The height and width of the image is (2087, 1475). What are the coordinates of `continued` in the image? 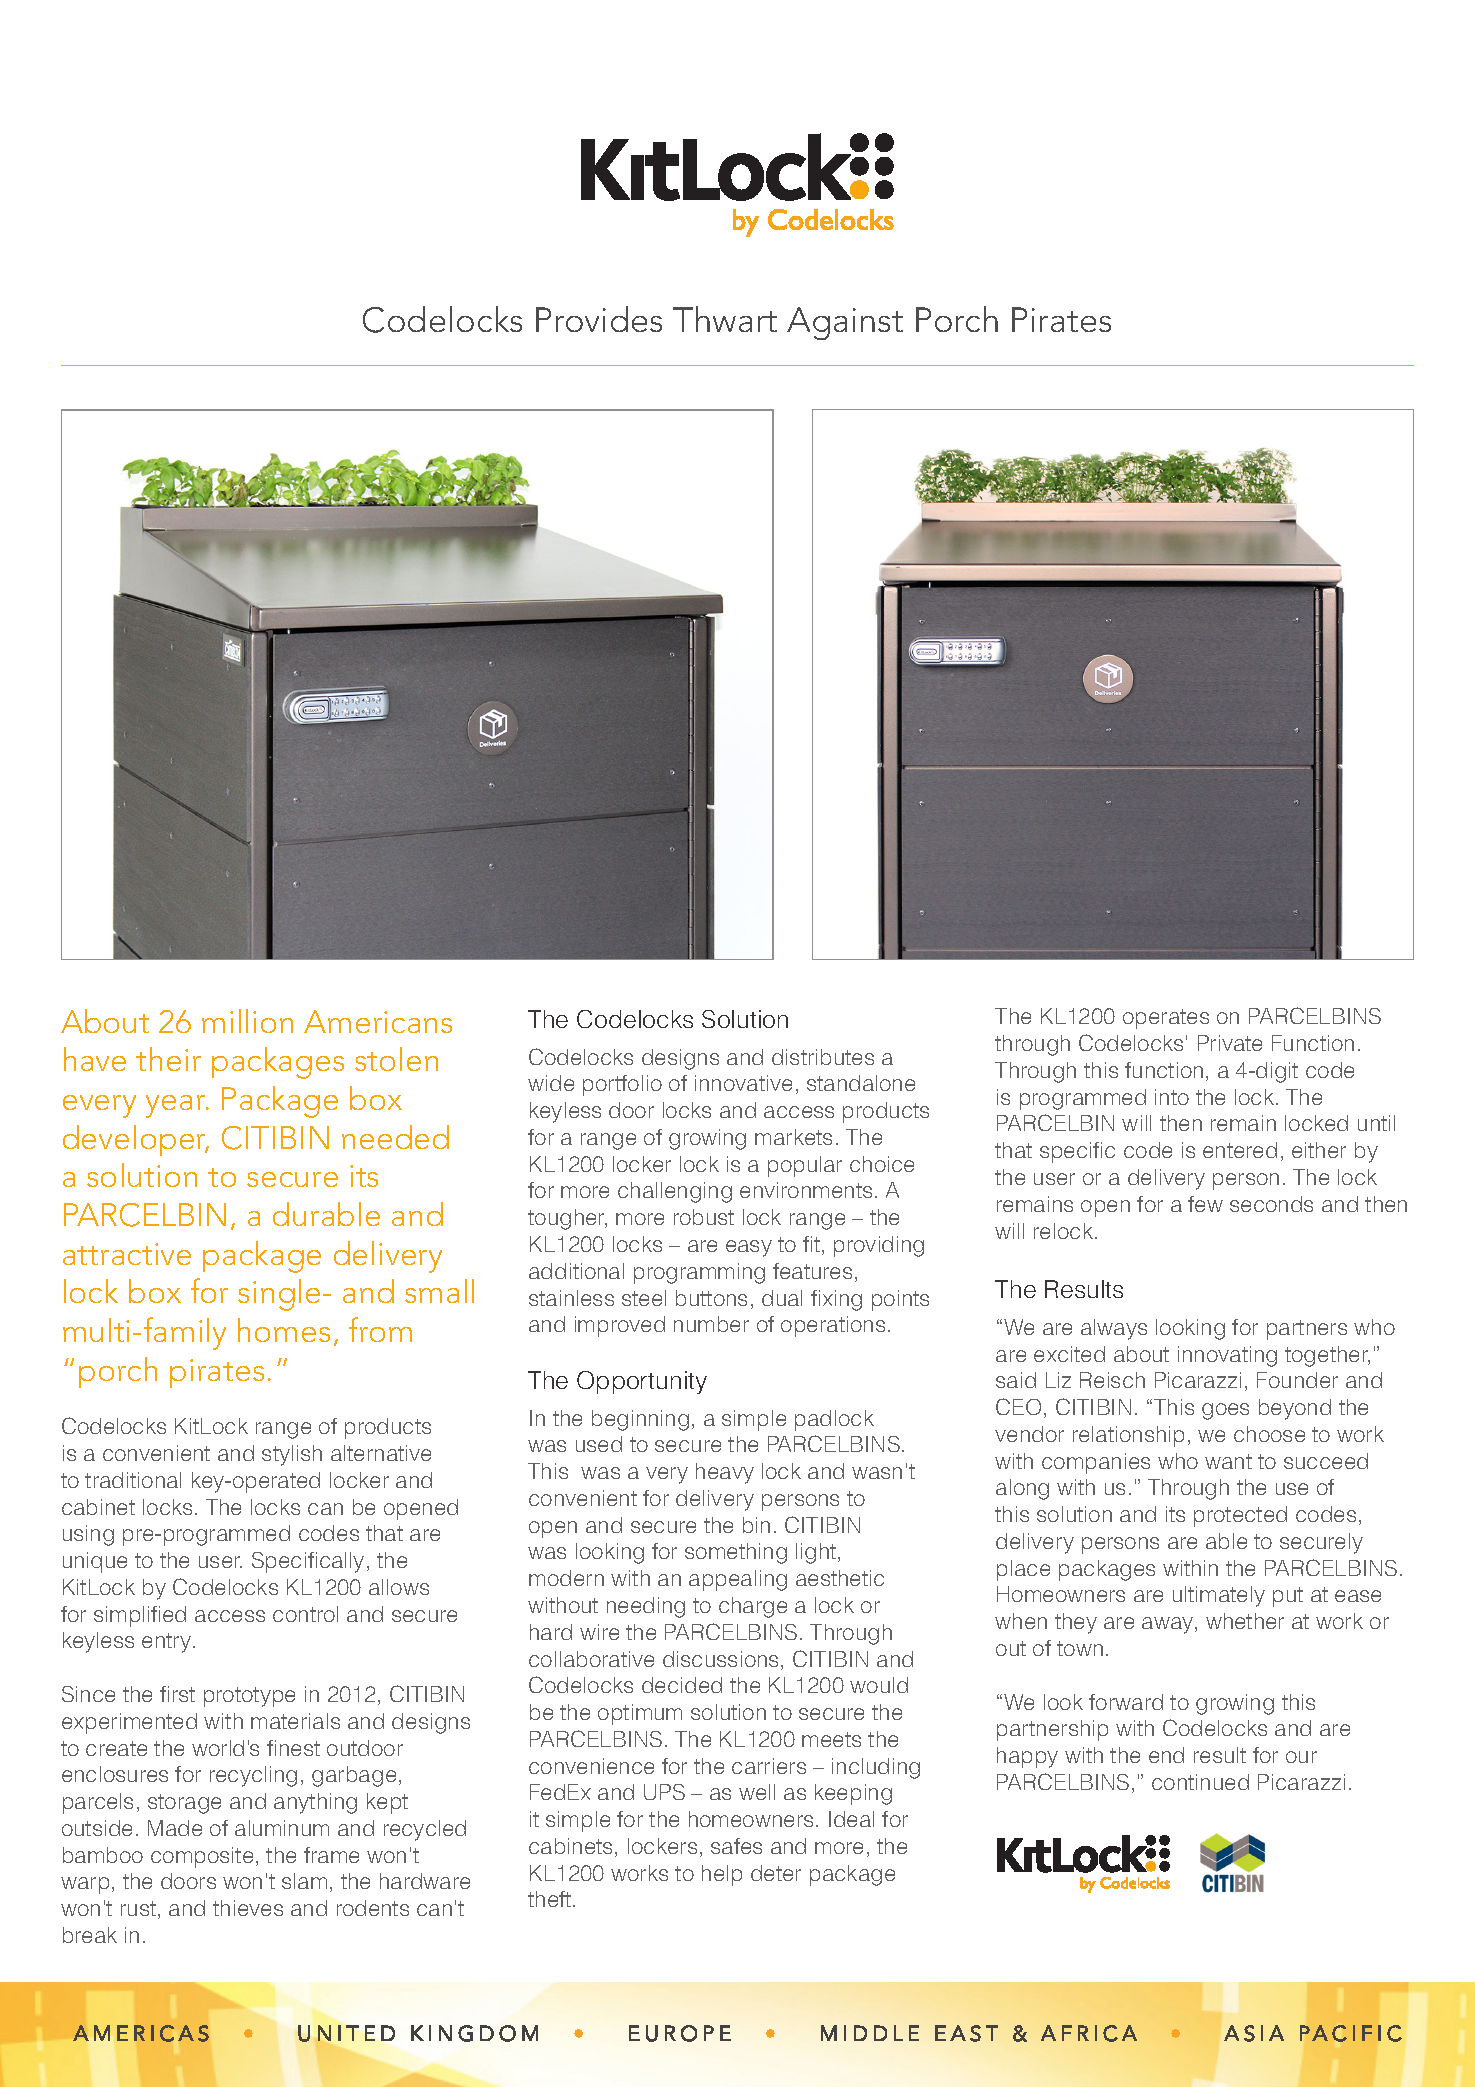 It's located at (1200, 1782).
